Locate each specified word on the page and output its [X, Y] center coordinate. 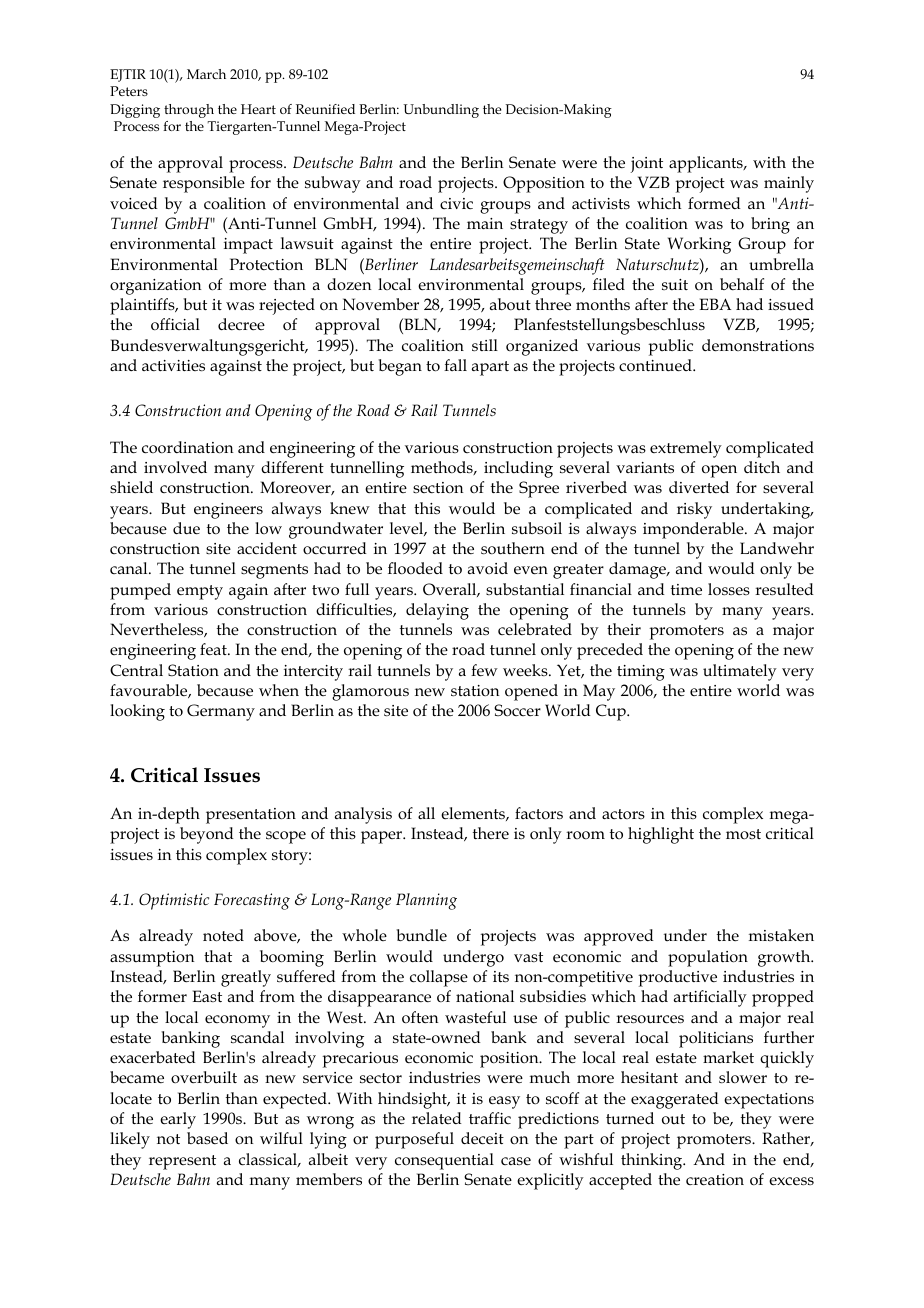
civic [456, 203]
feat [214, 649]
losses [729, 589]
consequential [444, 1161]
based [207, 1138]
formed [714, 203]
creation [715, 1180]
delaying [437, 611]
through [189, 111]
